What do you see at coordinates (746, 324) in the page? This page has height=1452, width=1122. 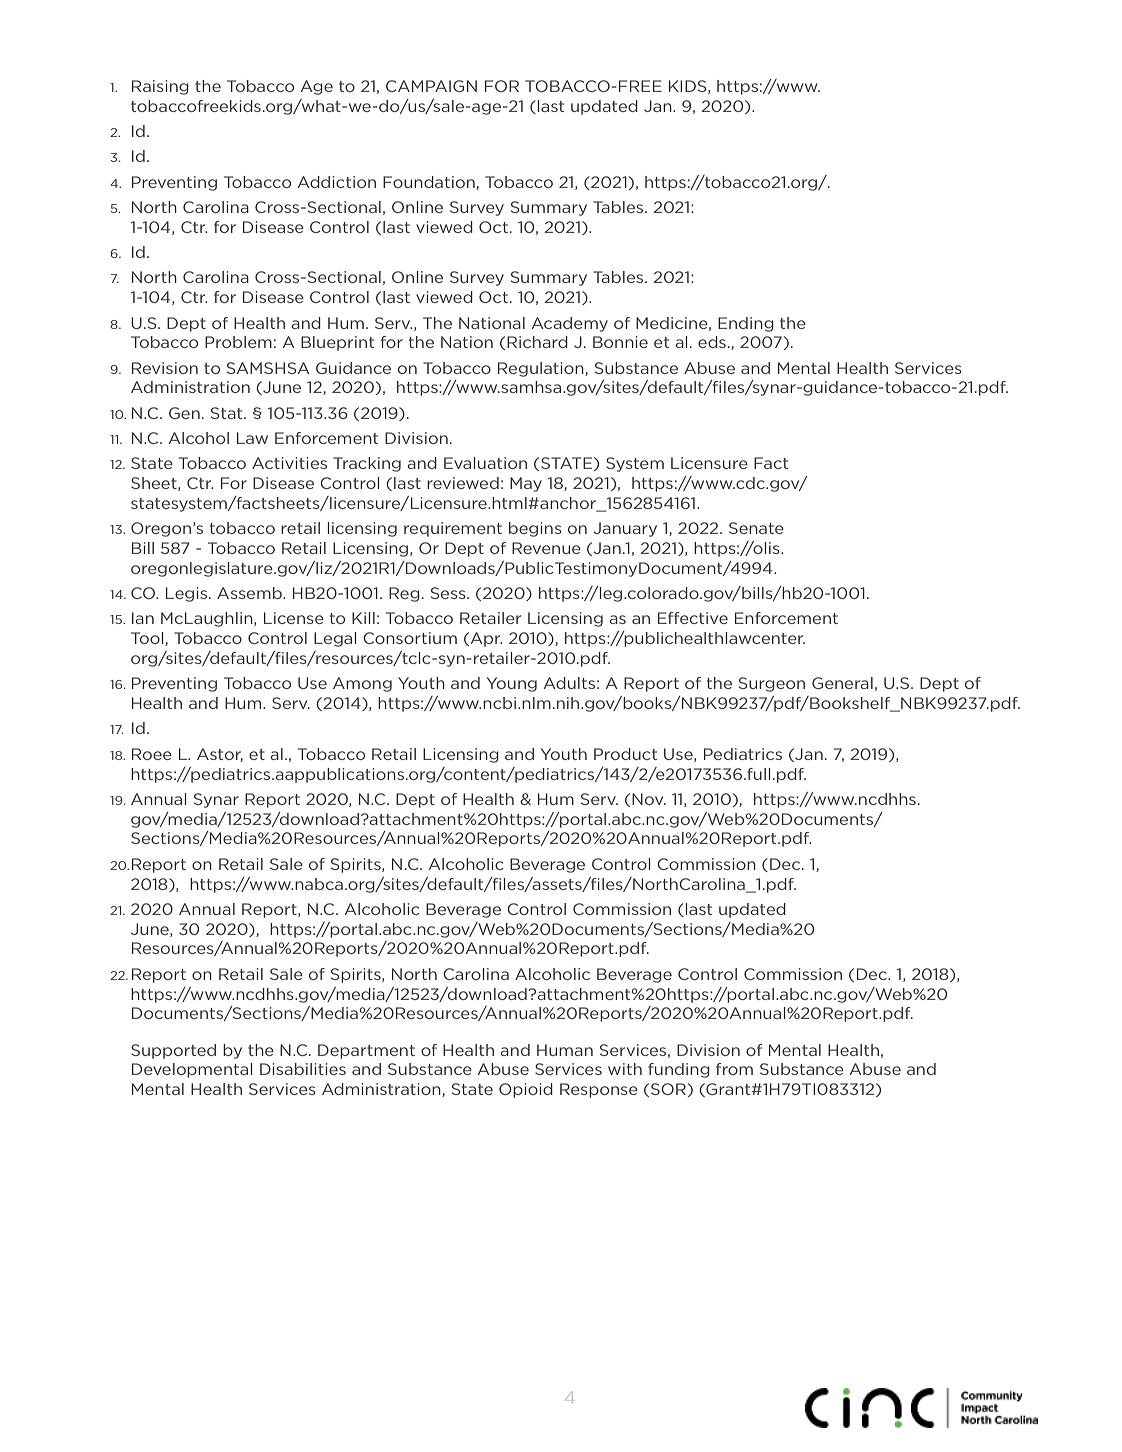 I see `Ending` at bounding box center [746, 324].
